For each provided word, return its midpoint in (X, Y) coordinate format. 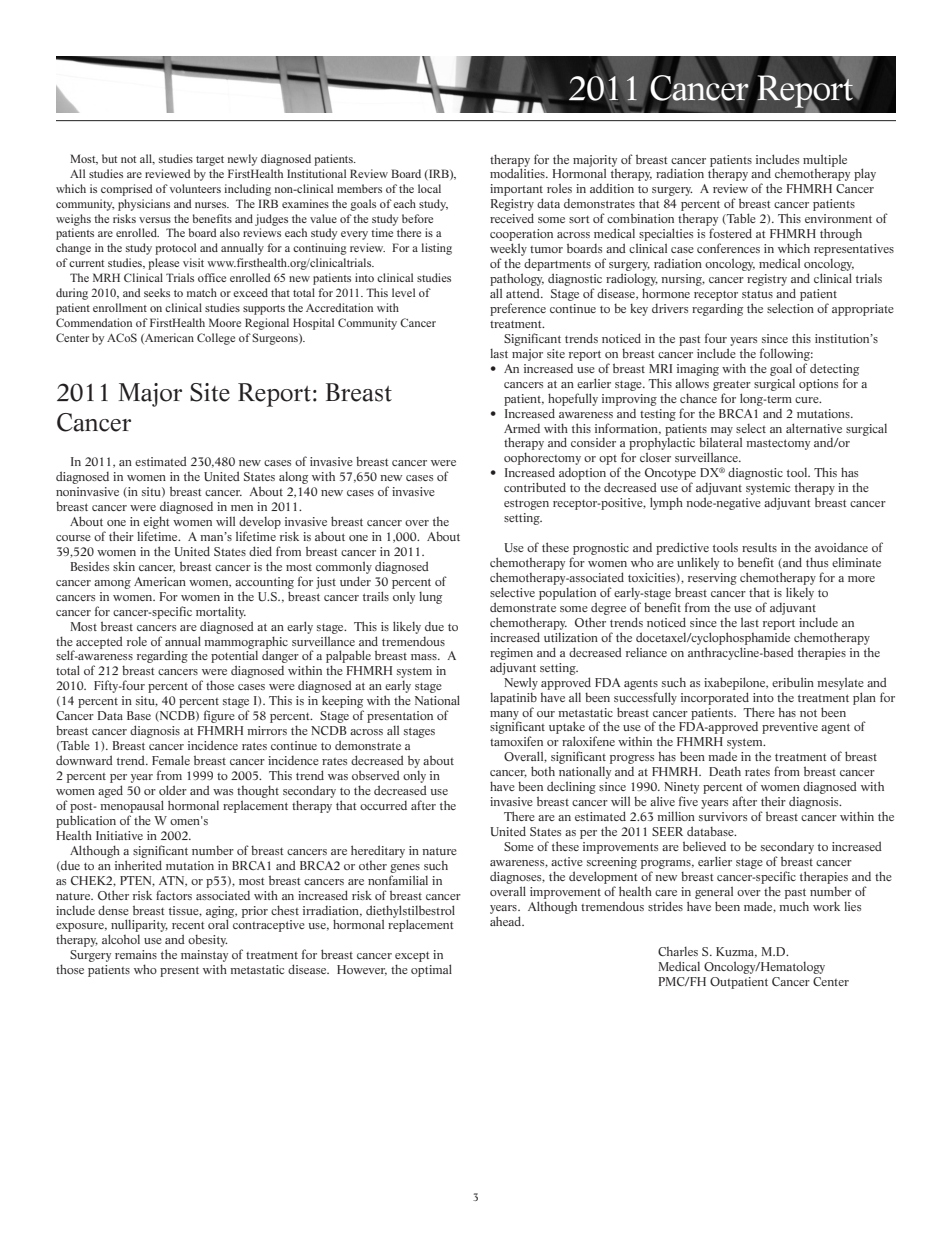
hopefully (573, 399)
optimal (431, 970)
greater (732, 386)
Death (725, 771)
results (759, 547)
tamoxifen (516, 741)
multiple (825, 160)
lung (430, 598)
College (216, 339)
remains (136, 954)
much (794, 906)
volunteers (195, 188)
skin (124, 566)
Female (171, 760)
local (429, 188)
